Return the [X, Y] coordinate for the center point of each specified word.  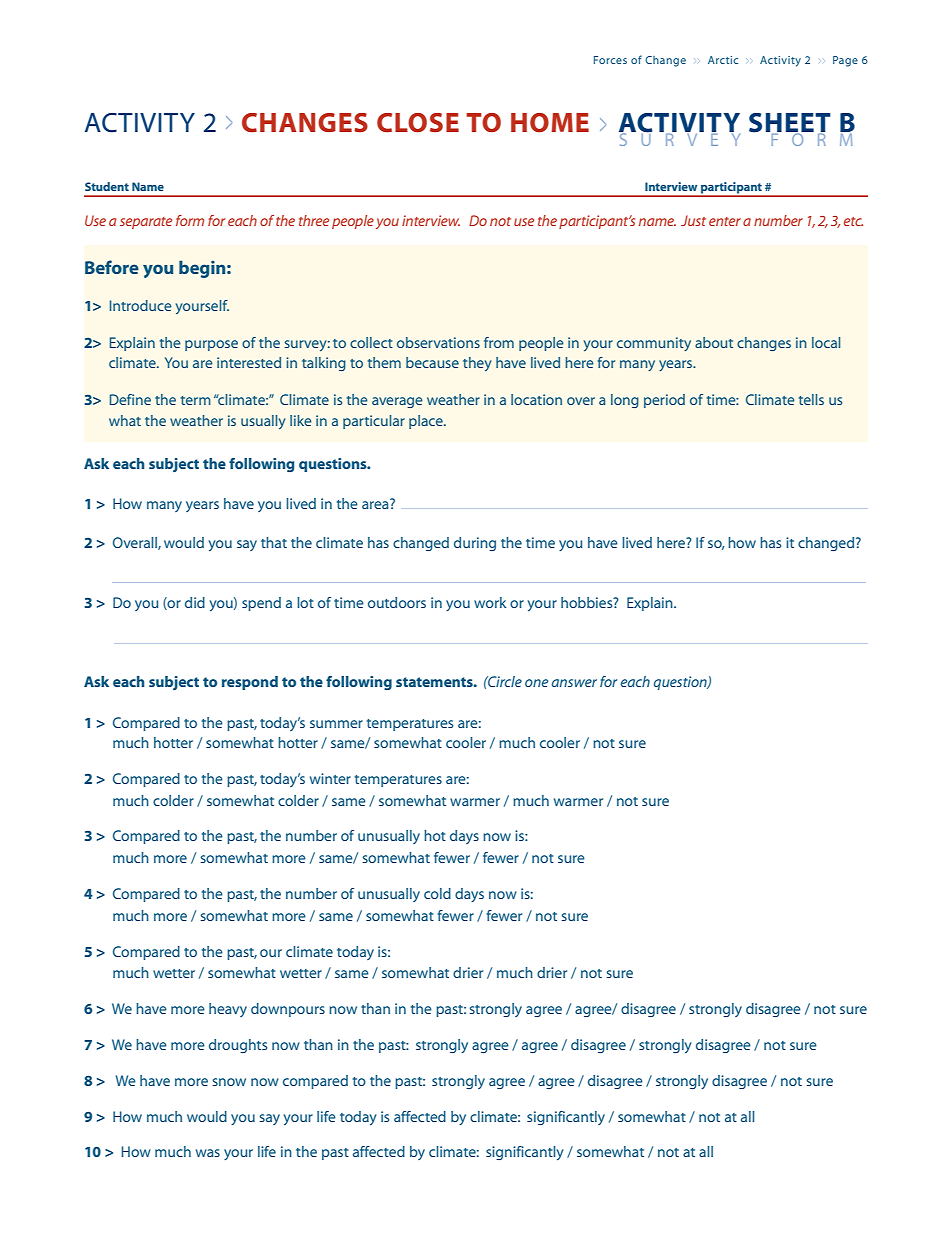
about [714, 342]
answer [574, 683]
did [195, 602]
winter [330, 778]
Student [107, 186]
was [208, 1153]
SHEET [790, 124]
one [536, 683]
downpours [288, 1010]
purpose [211, 345]
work [490, 602]
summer [336, 724]
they [477, 364]
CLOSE [418, 123]
